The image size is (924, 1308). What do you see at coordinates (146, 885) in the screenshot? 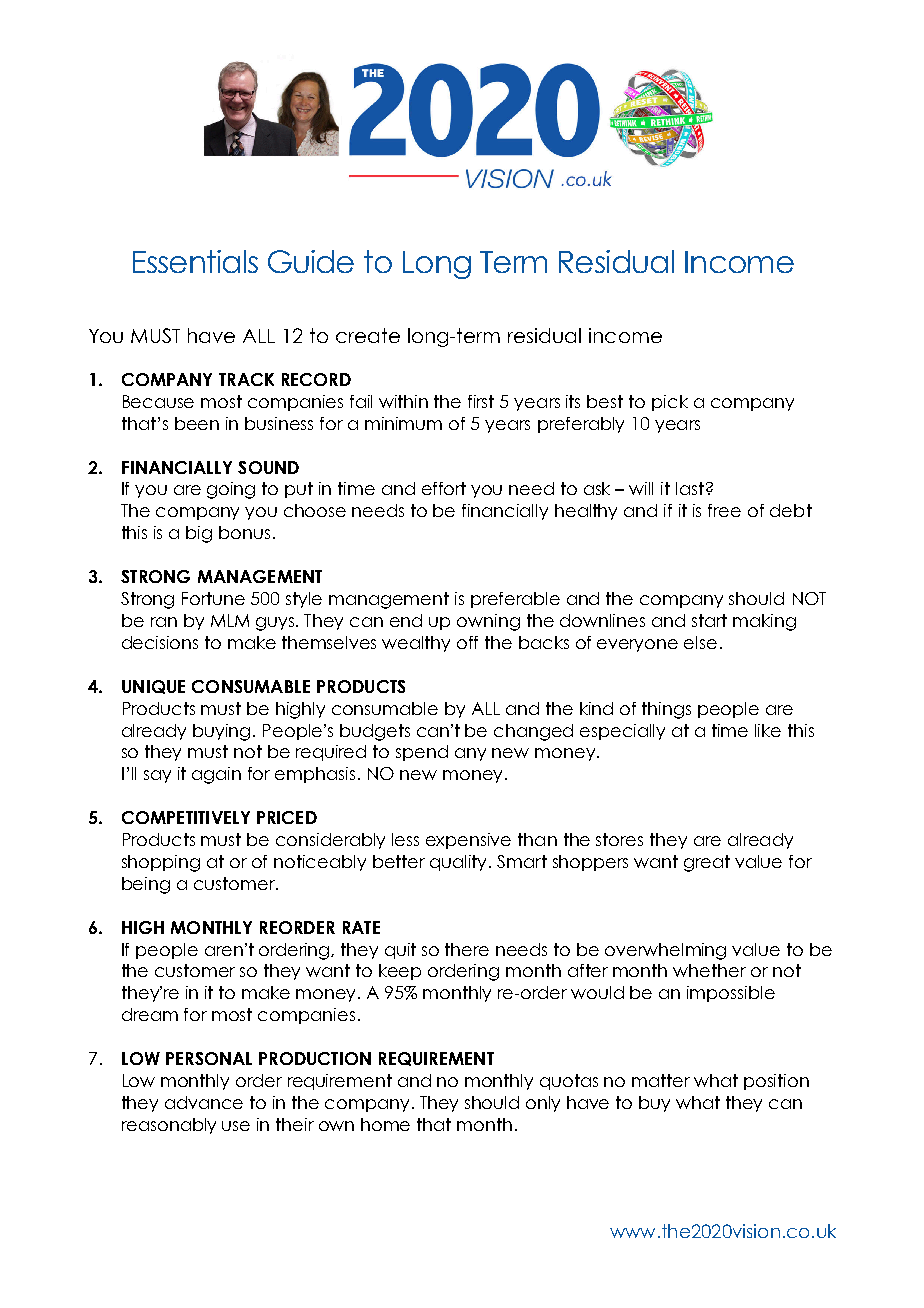
I see `being` at bounding box center [146, 885].
